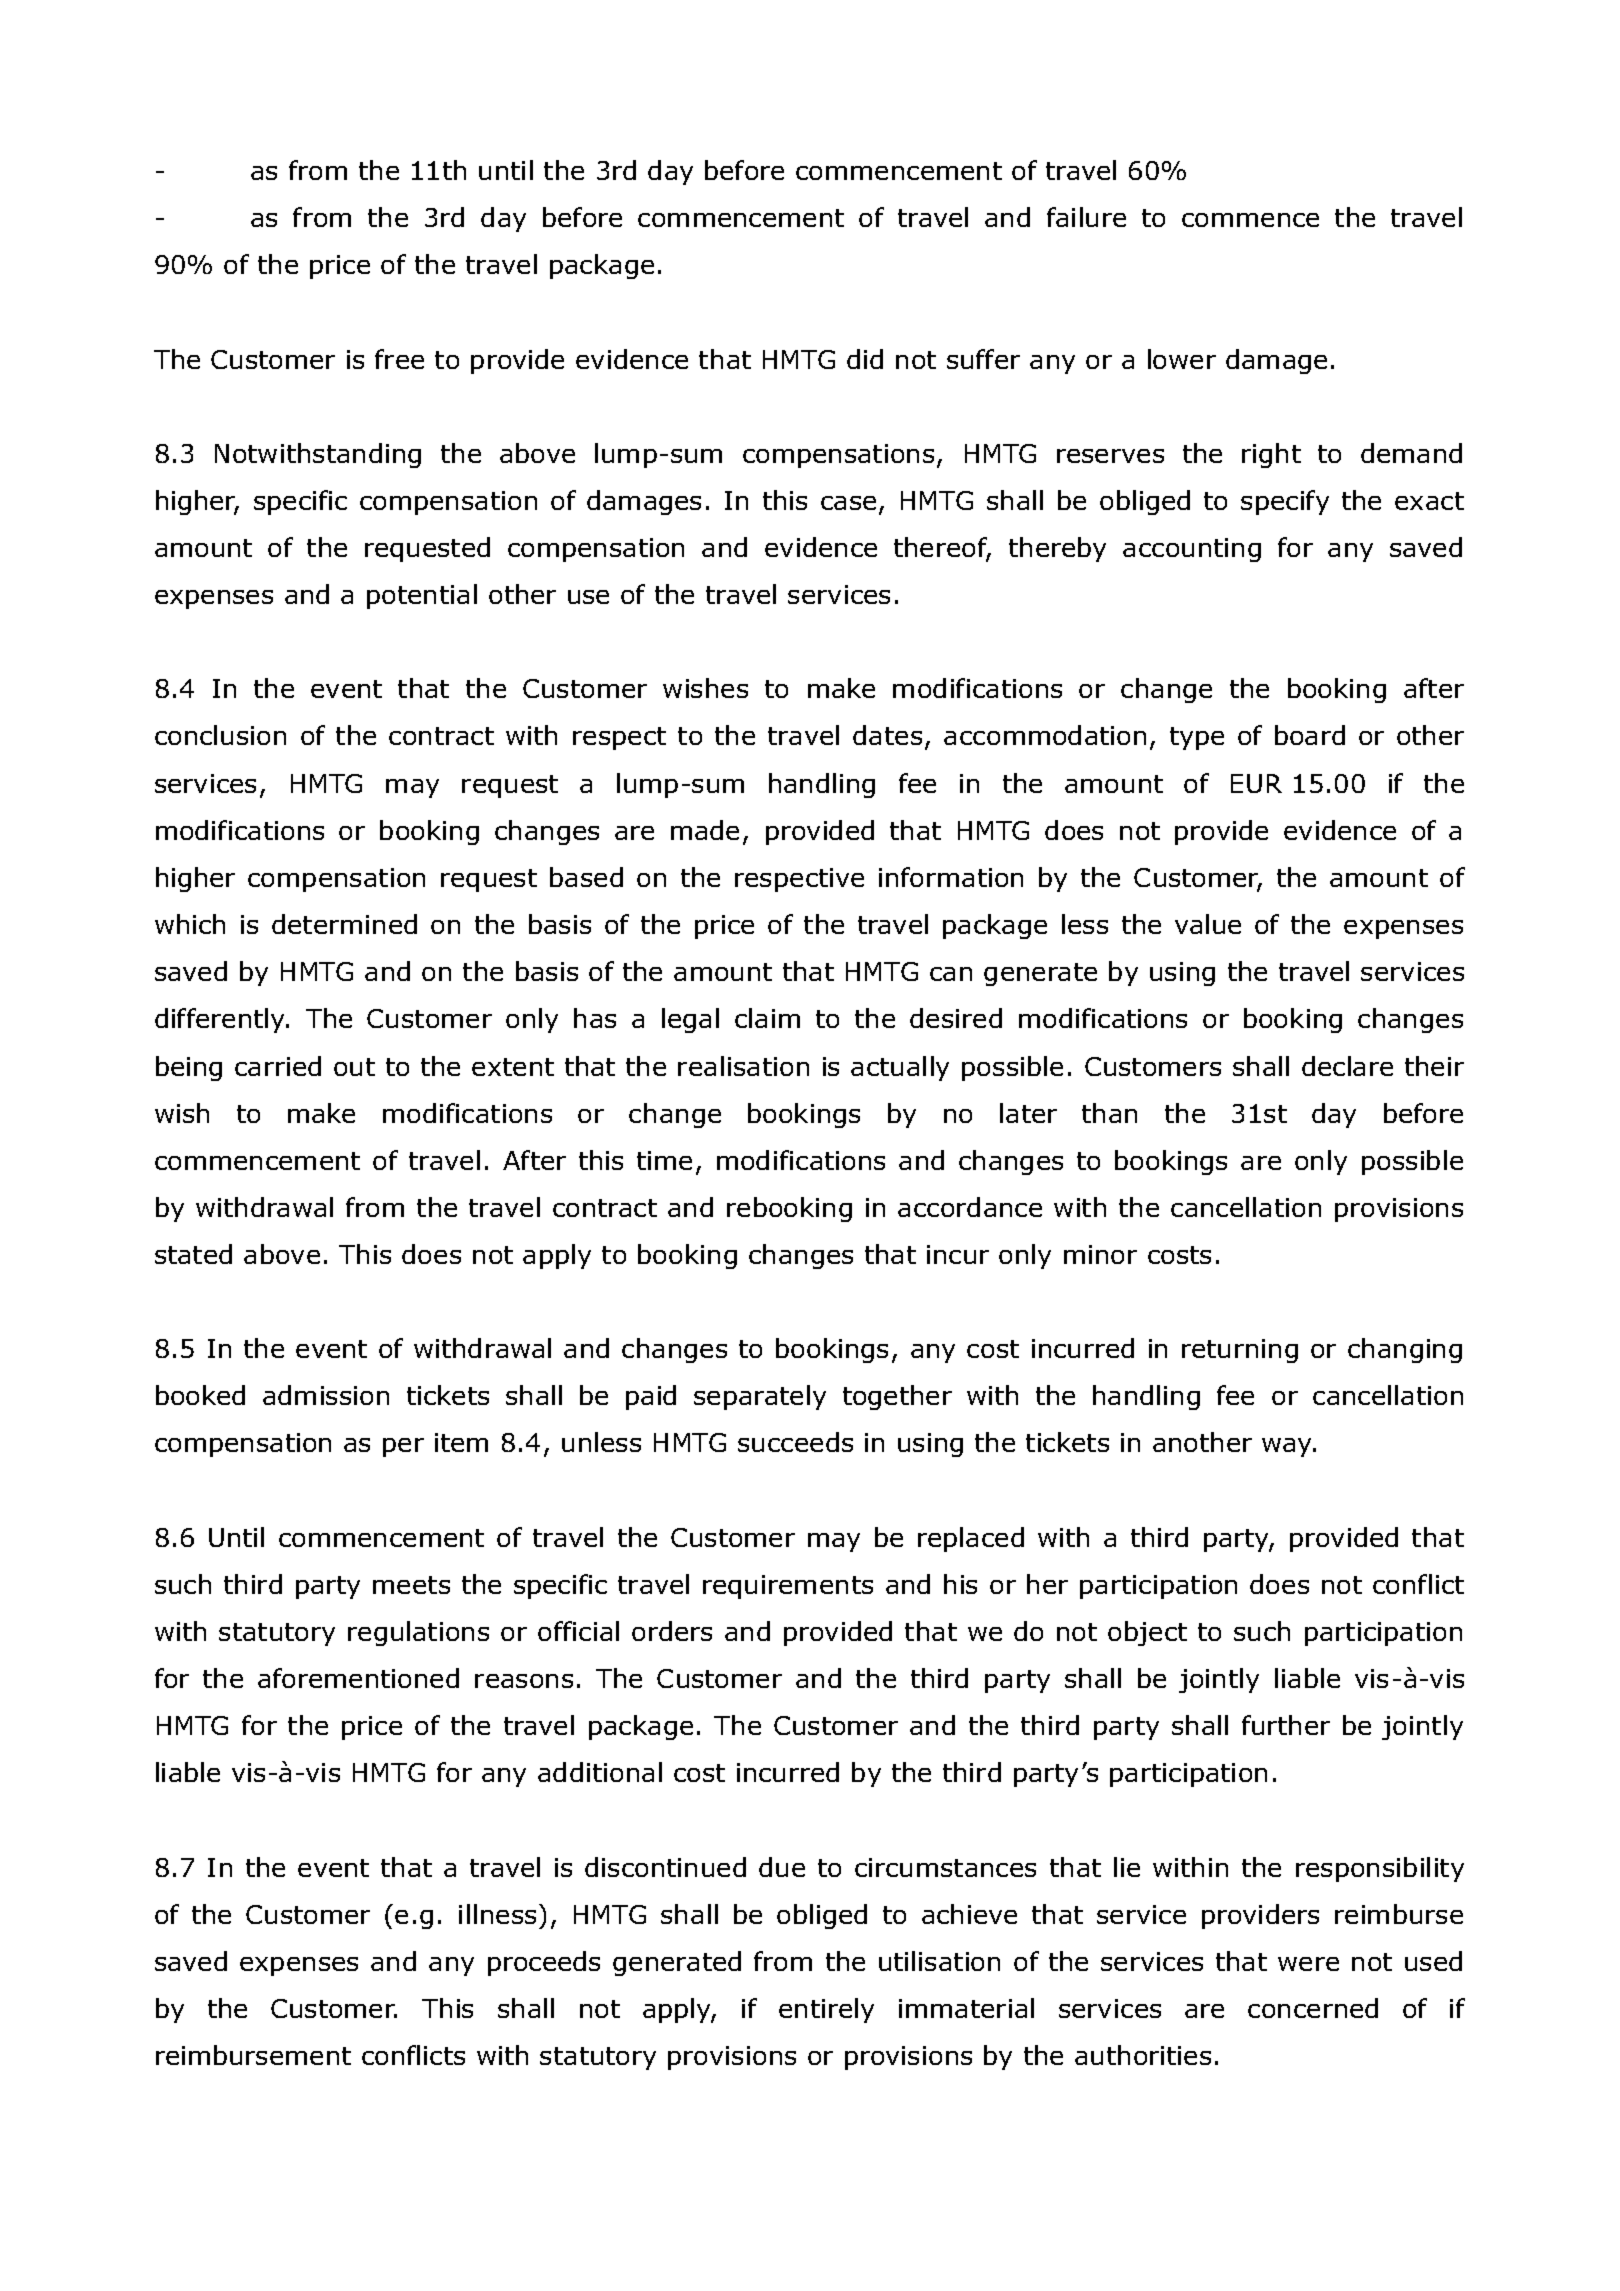 The image size is (1620, 2291). What do you see at coordinates (743, 1066) in the screenshot?
I see `realisation` at bounding box center [743, 1066].
